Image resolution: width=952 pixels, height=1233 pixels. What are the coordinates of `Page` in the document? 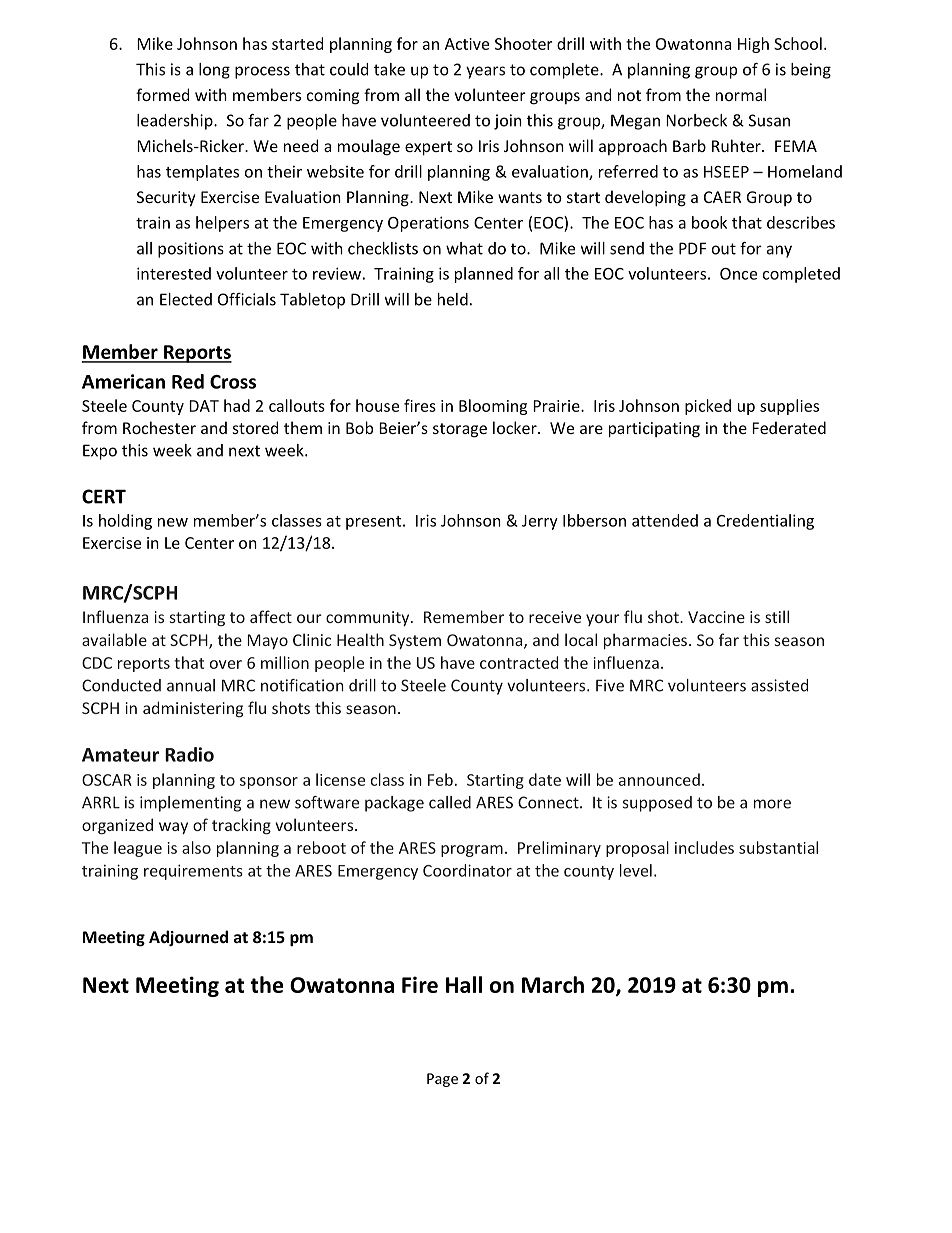 It's located at (442, 1080).
